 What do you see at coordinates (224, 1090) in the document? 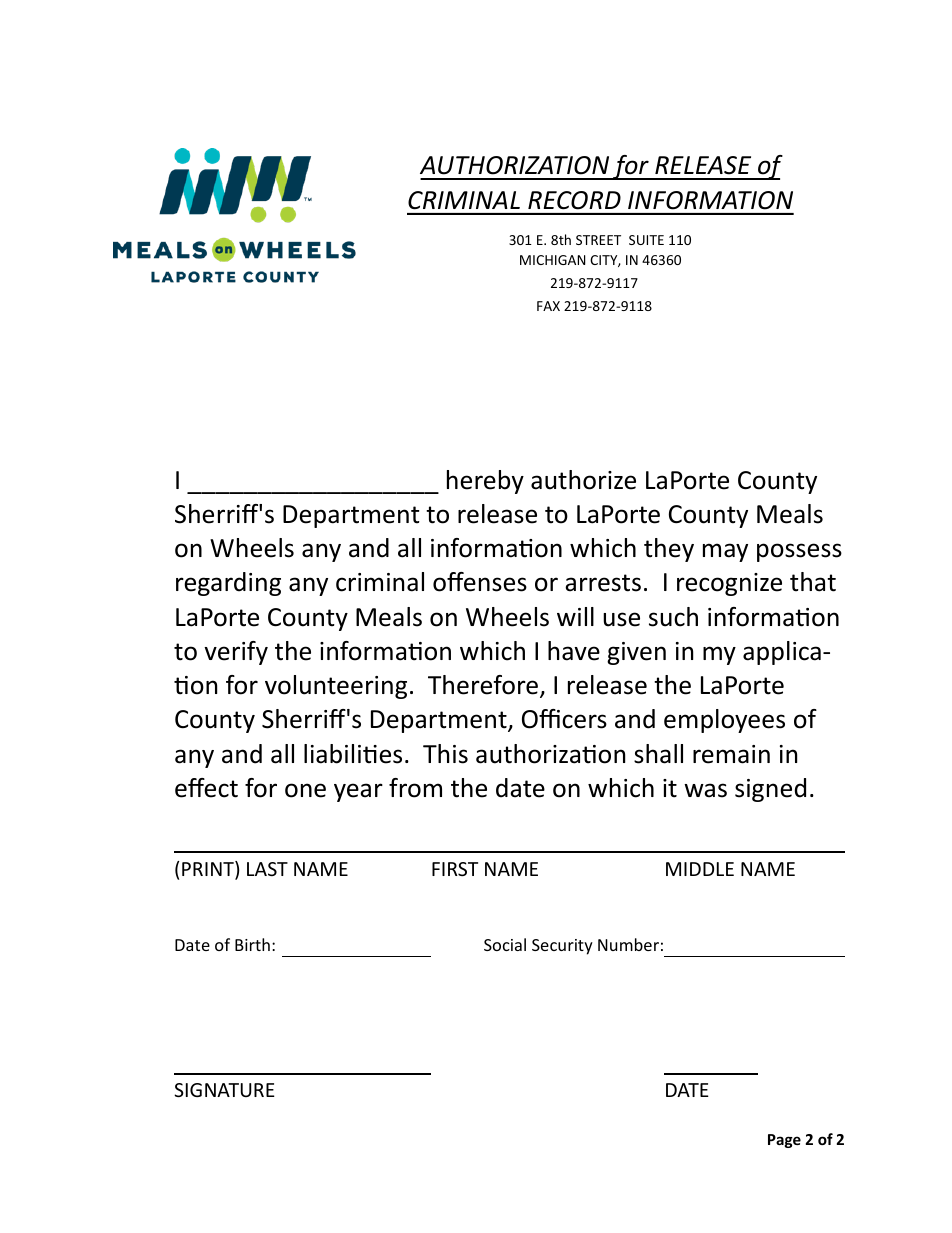
I see `SIGNATURE` at bounding box center [224, 1090].
